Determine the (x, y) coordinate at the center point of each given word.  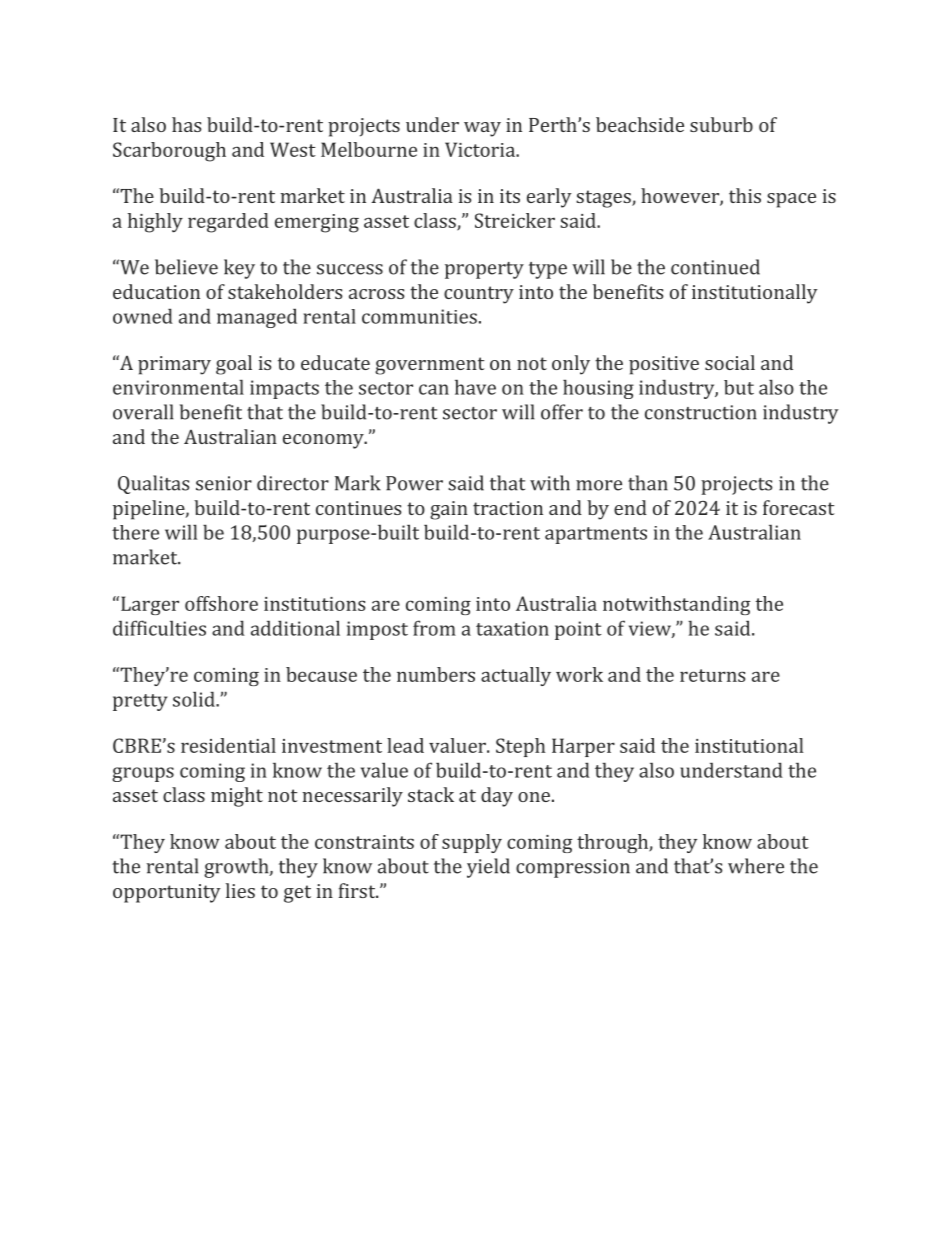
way (482, 129)
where (756, 866)
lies (240, 890)
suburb (721, 124)
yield (488, 868)
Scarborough (169, 152)
